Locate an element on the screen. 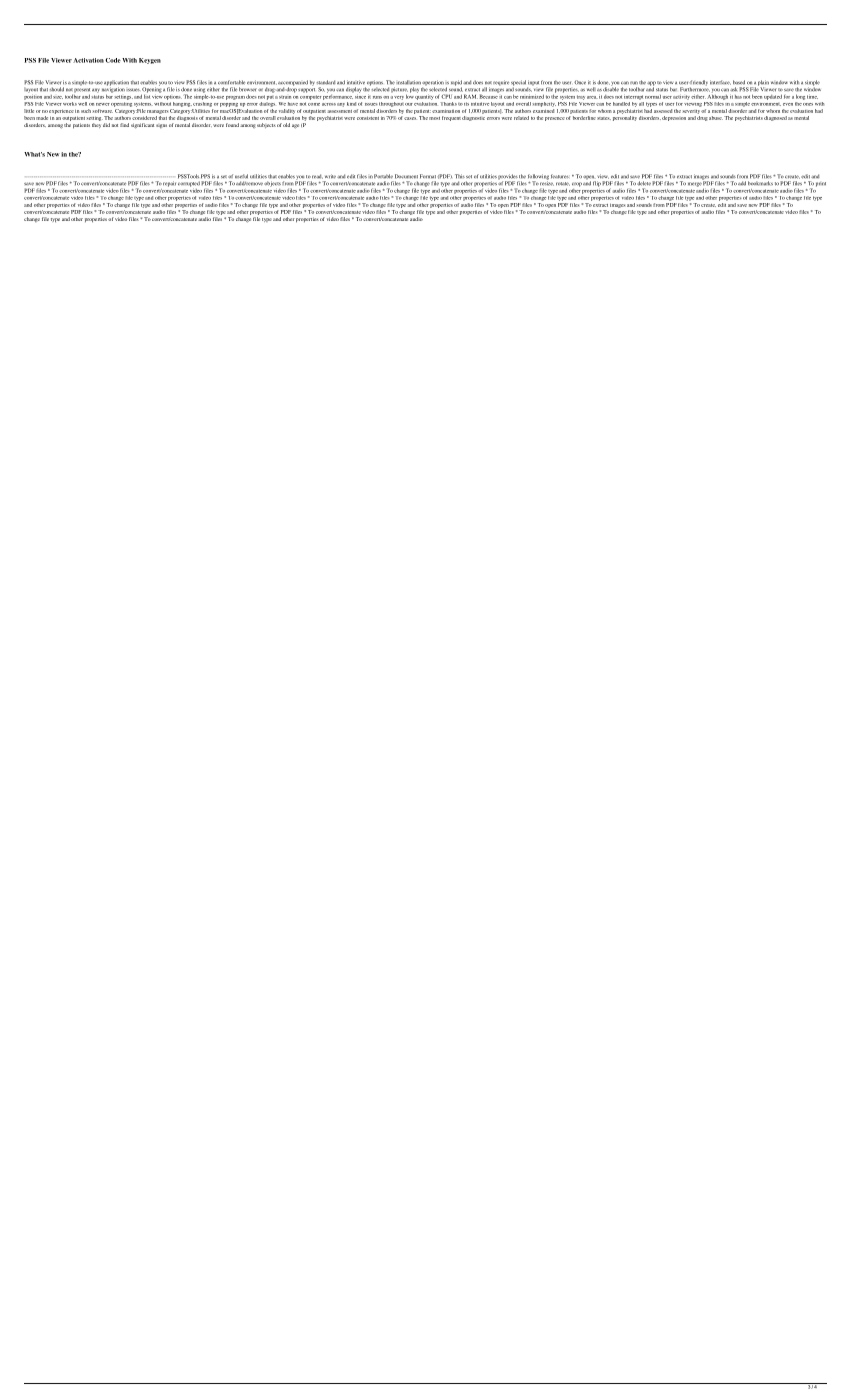  managers is located at coordinates (157, 112).
